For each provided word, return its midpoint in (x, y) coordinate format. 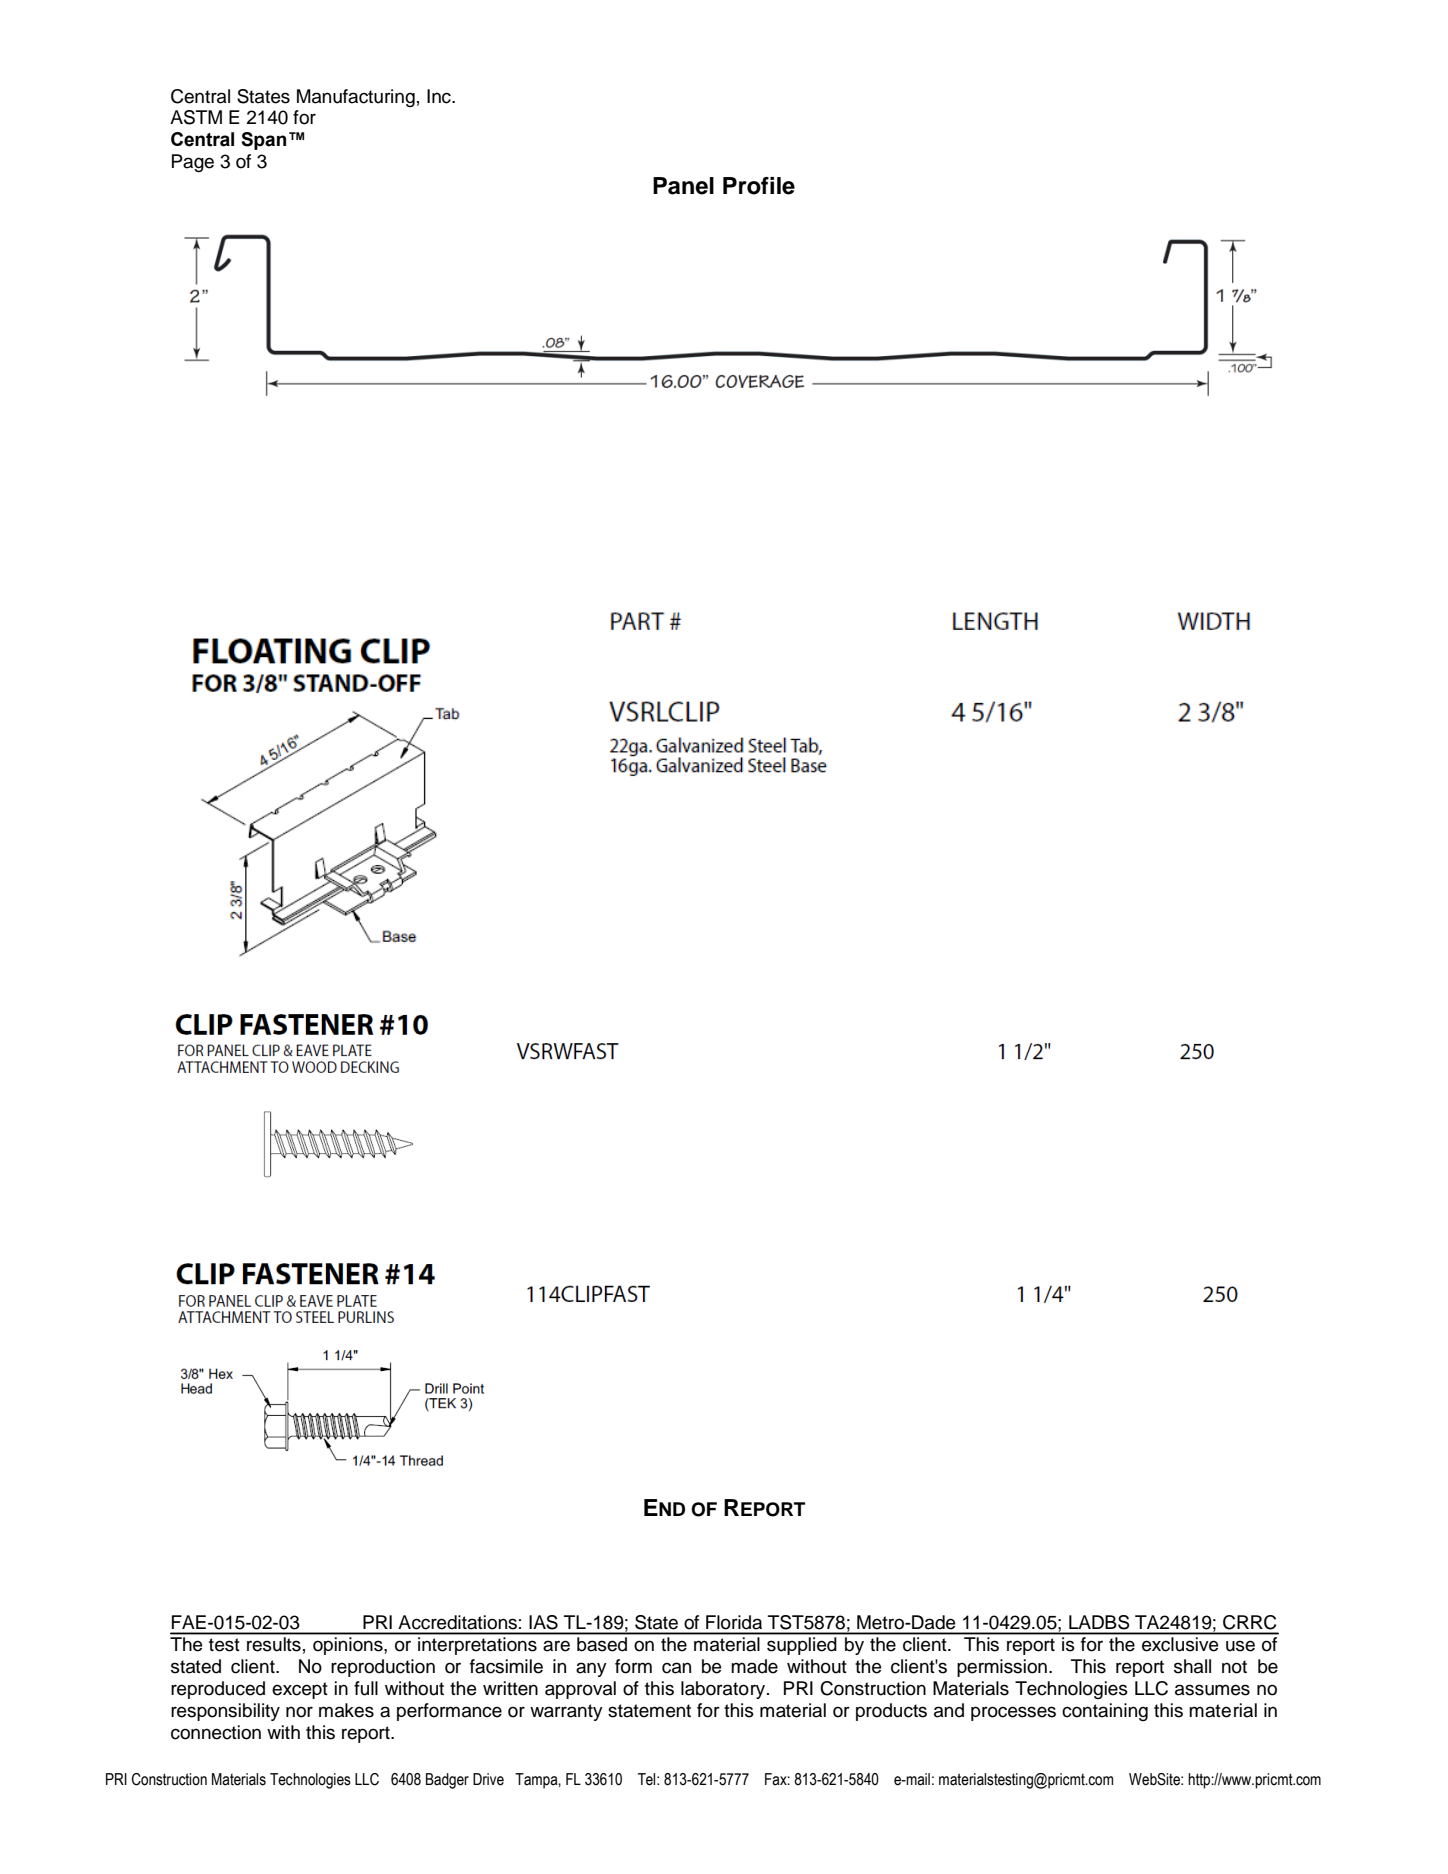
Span (263, 141)
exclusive (1180, 1644)
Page (193, 163)
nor (299, 1712)
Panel (683, 186)
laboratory (724, 1690)
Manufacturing (356, 98)
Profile (759, 186)
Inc (440, 96)
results (274, 1644)
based (602, 1644)
